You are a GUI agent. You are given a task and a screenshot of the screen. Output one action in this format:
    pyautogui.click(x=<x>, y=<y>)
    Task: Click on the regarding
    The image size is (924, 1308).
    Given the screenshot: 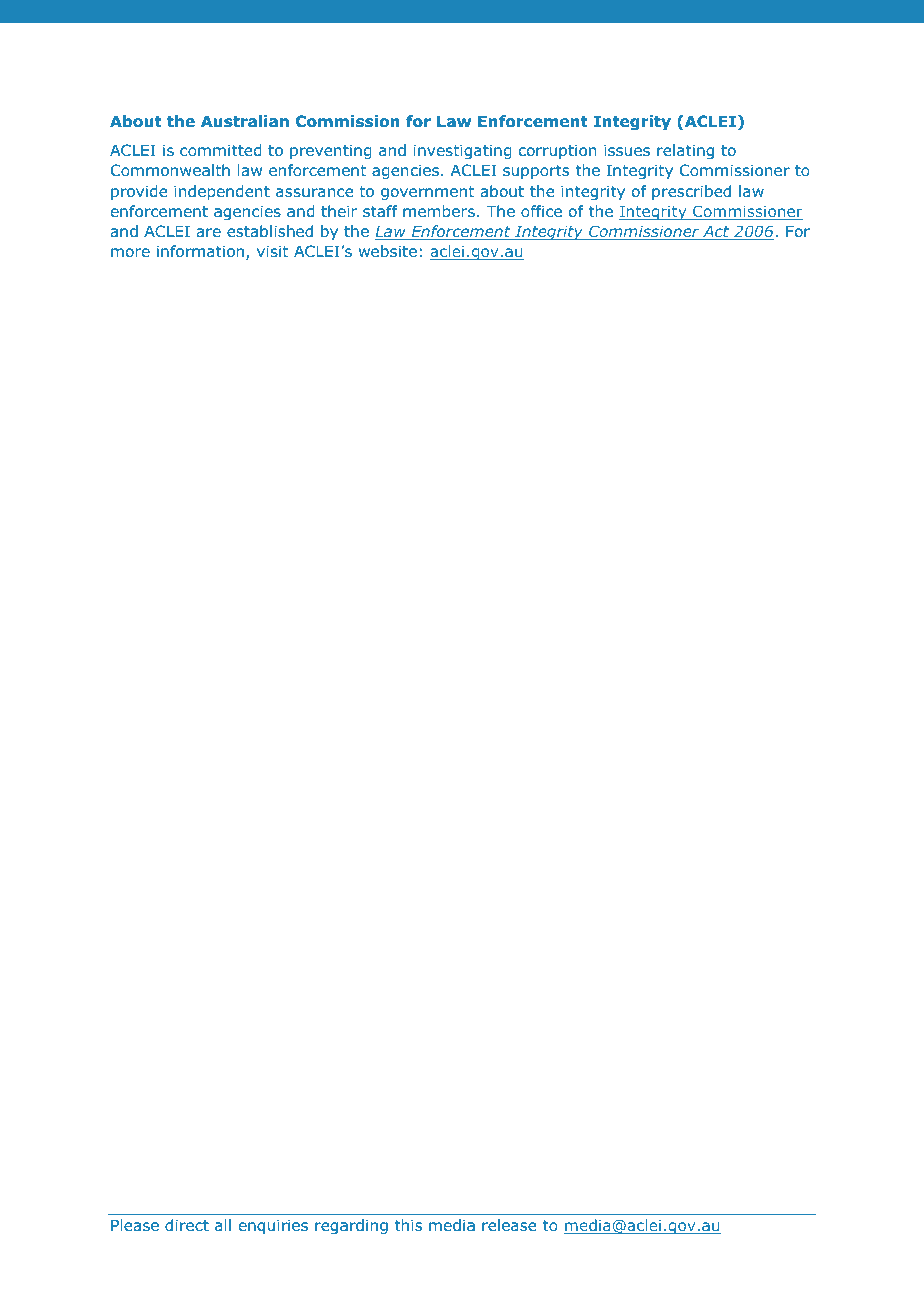 What is the action you would take?
    pyautogui.click(x=351, y=1226)
